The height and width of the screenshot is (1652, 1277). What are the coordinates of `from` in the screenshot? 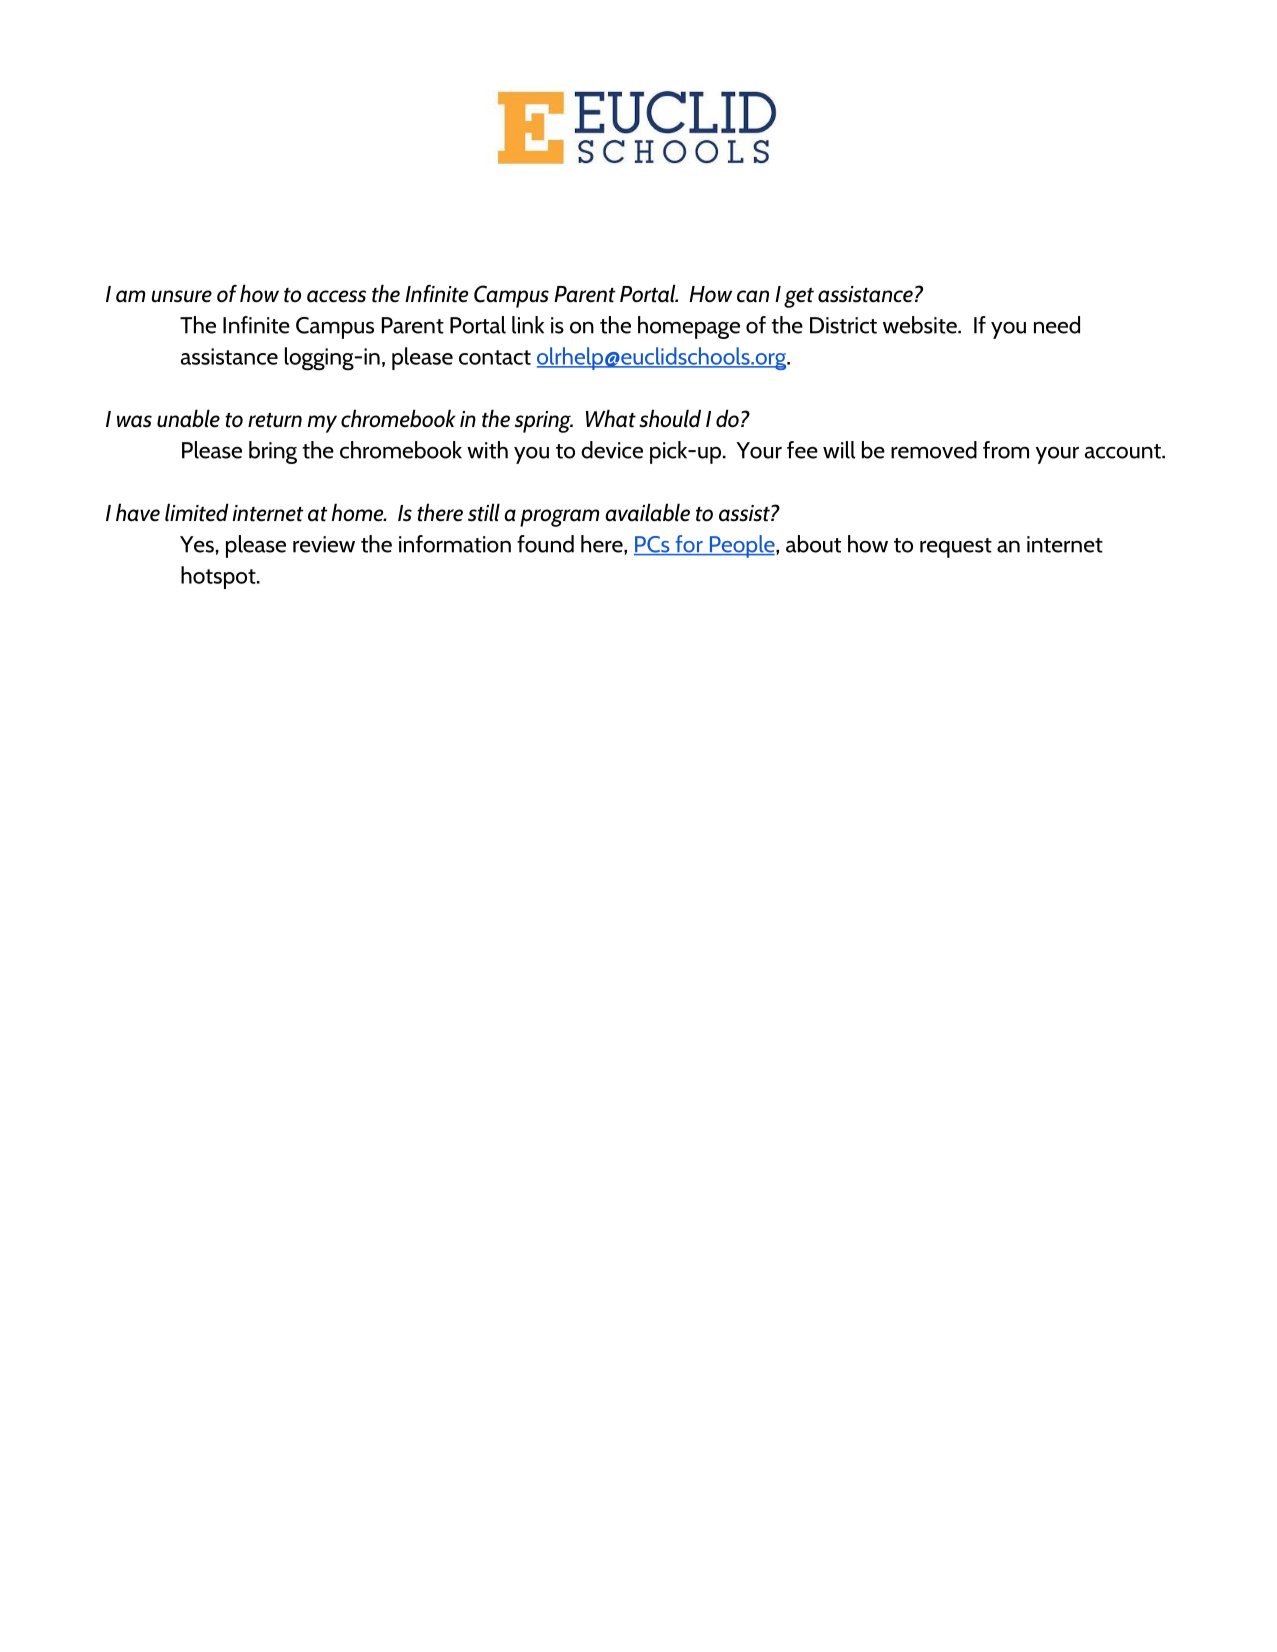 It's located at (1006, 450).
